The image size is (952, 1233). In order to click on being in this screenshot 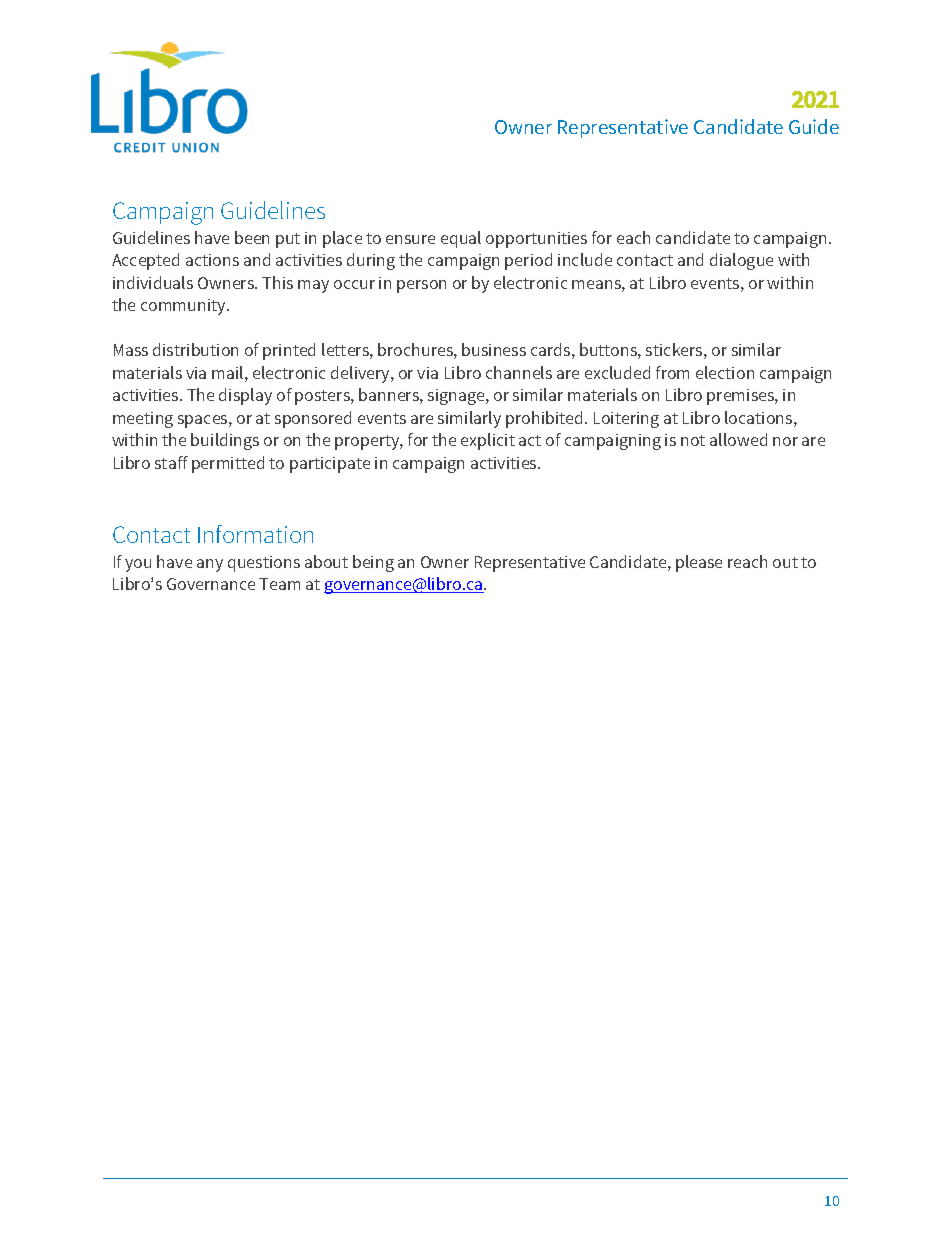, I will do `click(373, 563)`.
